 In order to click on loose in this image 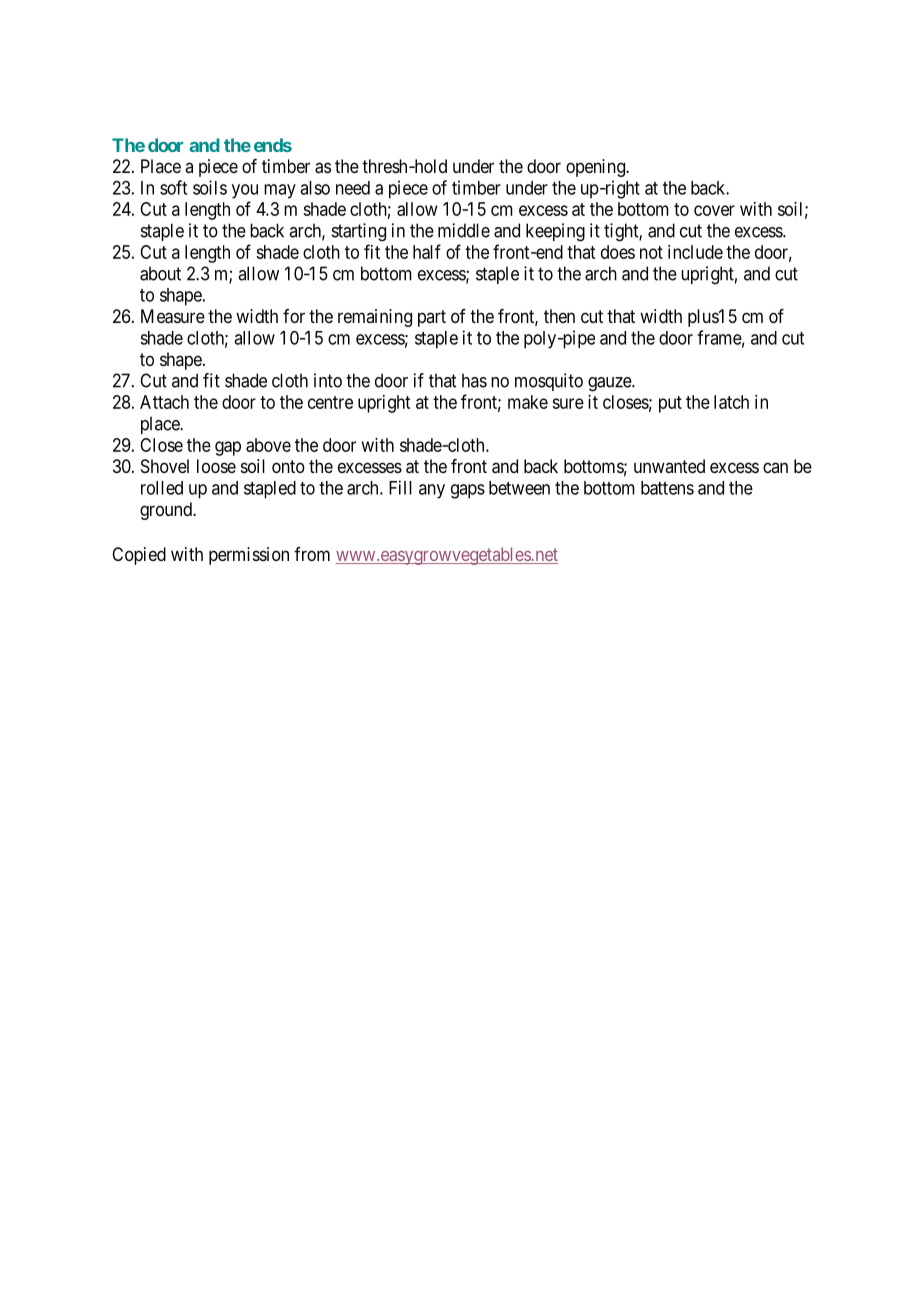, I will do `click(216, 466)`.
